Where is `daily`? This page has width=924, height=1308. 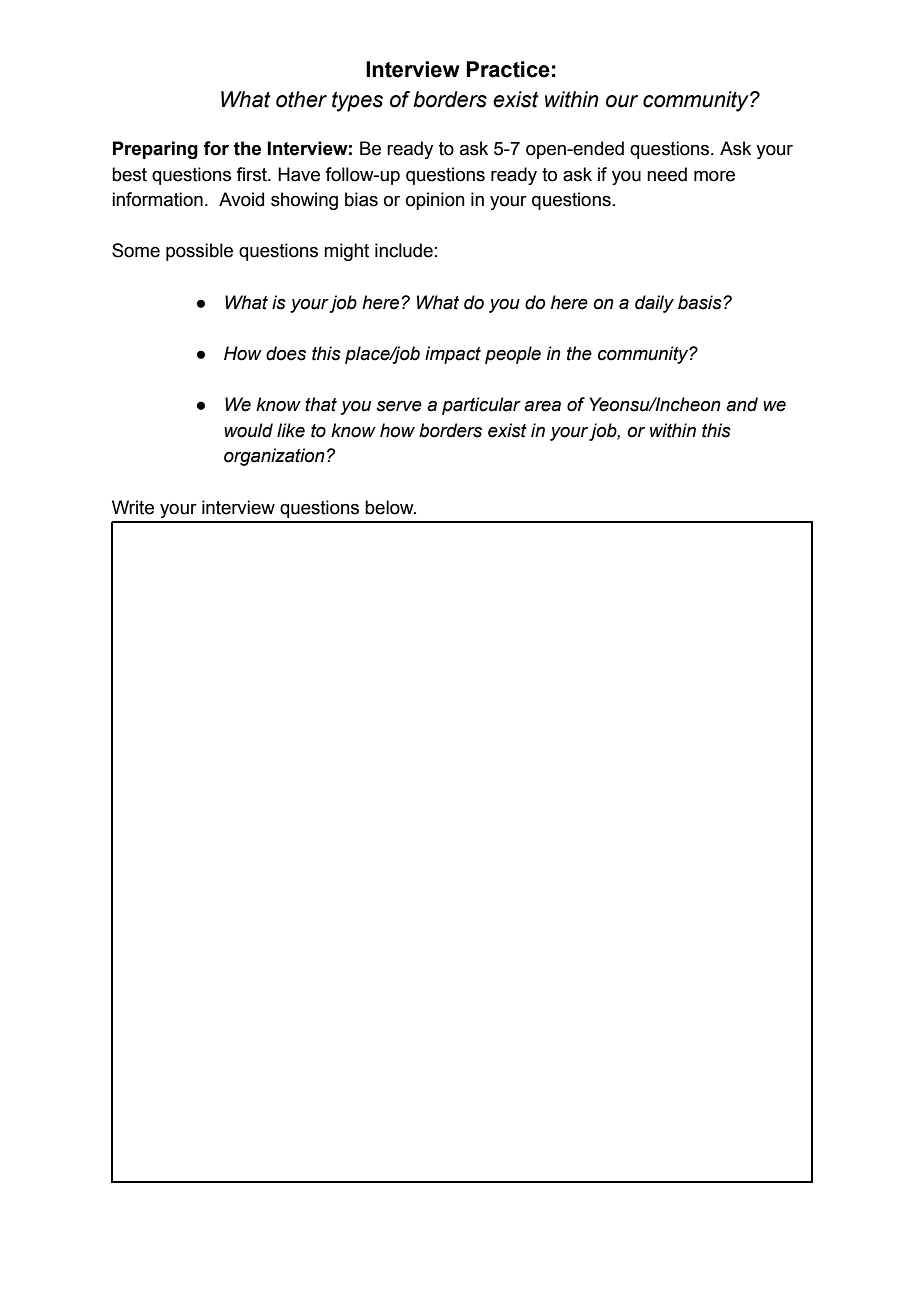 daily is located at coordinates (654, 304).
